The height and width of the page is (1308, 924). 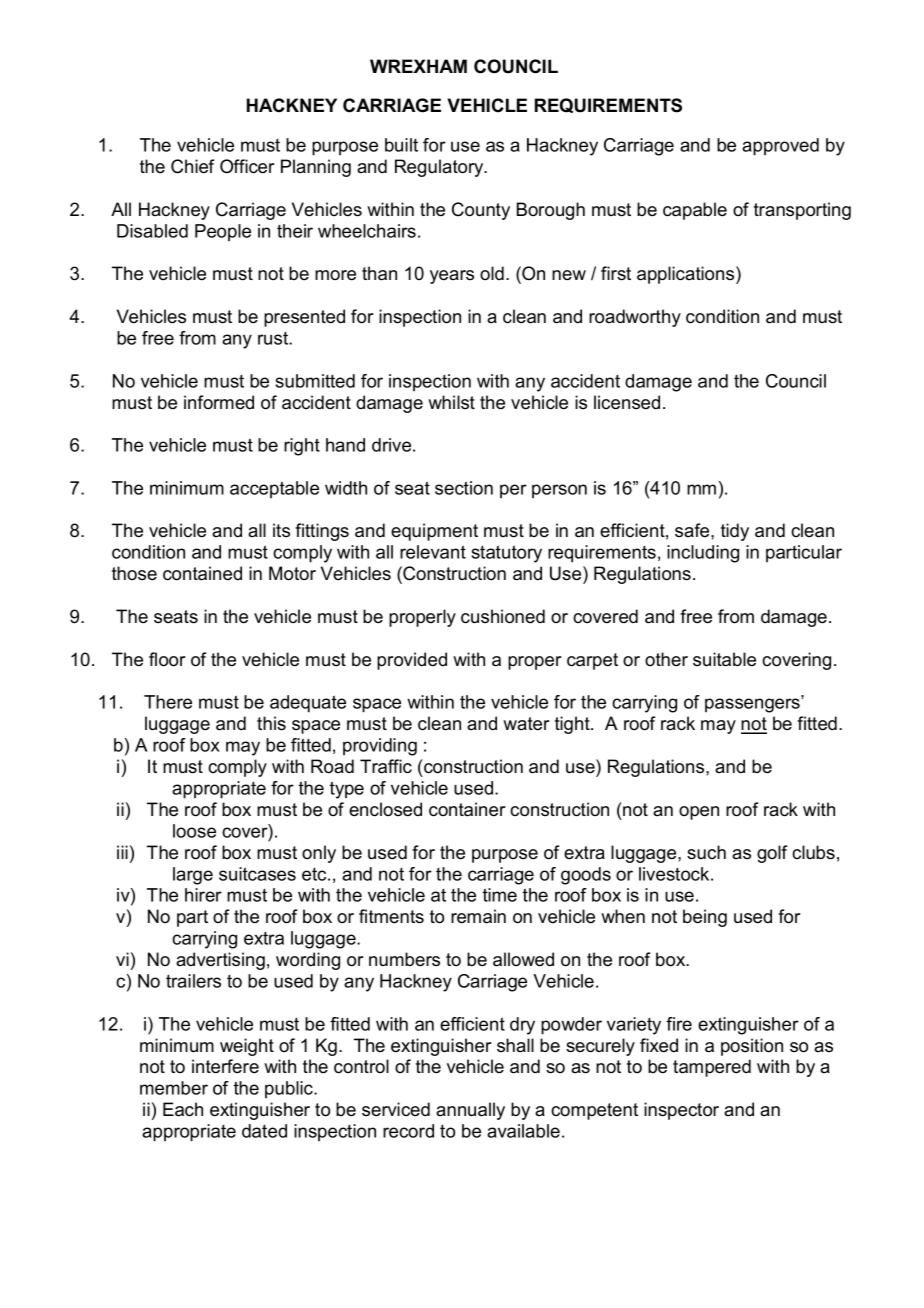 What do you see at coordinates (724, 659) in the page?
I see `suitable` at bounding box center [724, 659].
